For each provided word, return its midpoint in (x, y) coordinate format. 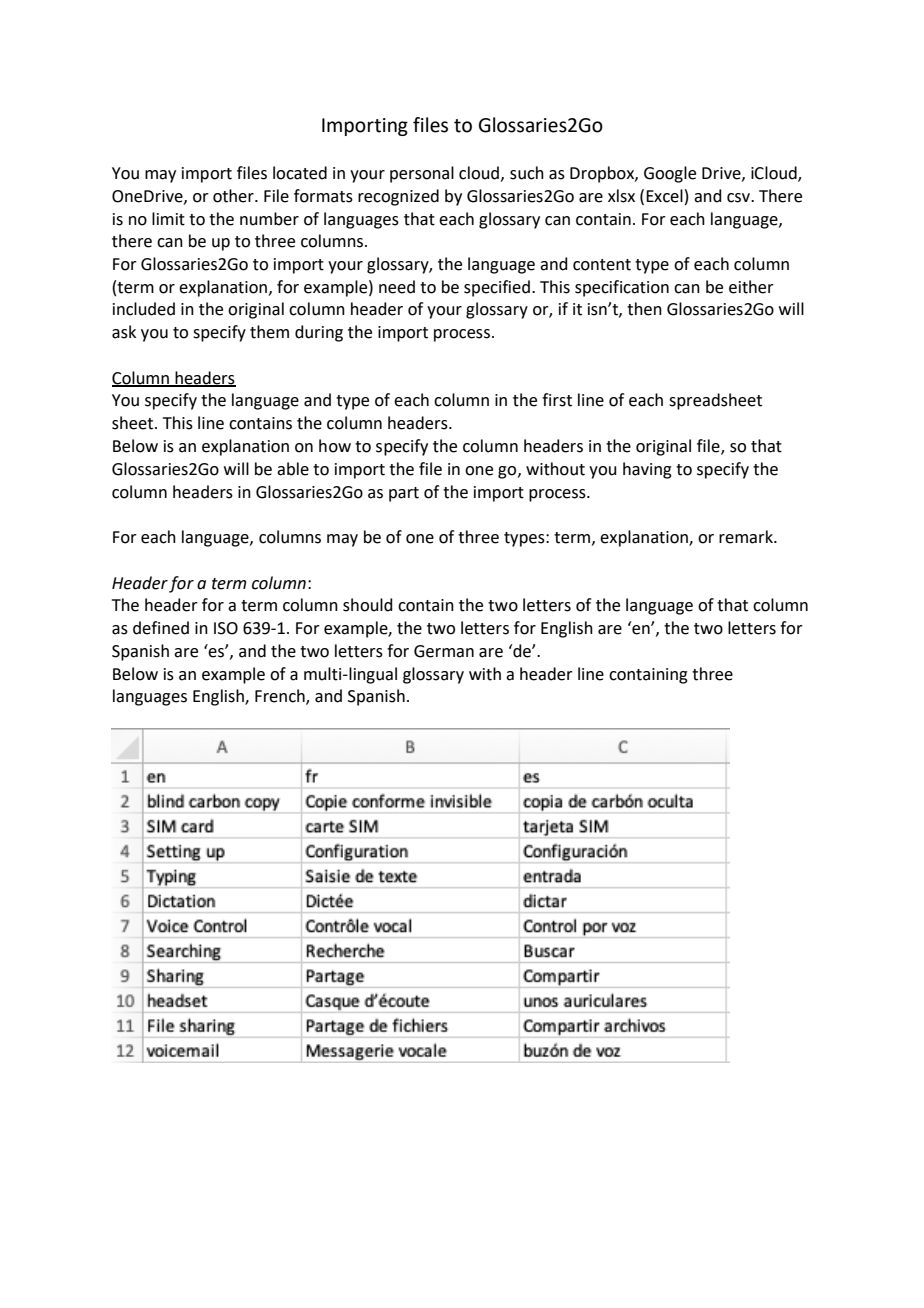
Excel (664, 196)
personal (422, 174)
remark (747, 537)
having (647, 470)
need (397, 287)
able (293, 469)
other (234, 196)
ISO (226, 628)
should (368, 605)
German (444, 651)
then (644, 309)
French (281, 697)
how (335, 446)
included (144, 309)
